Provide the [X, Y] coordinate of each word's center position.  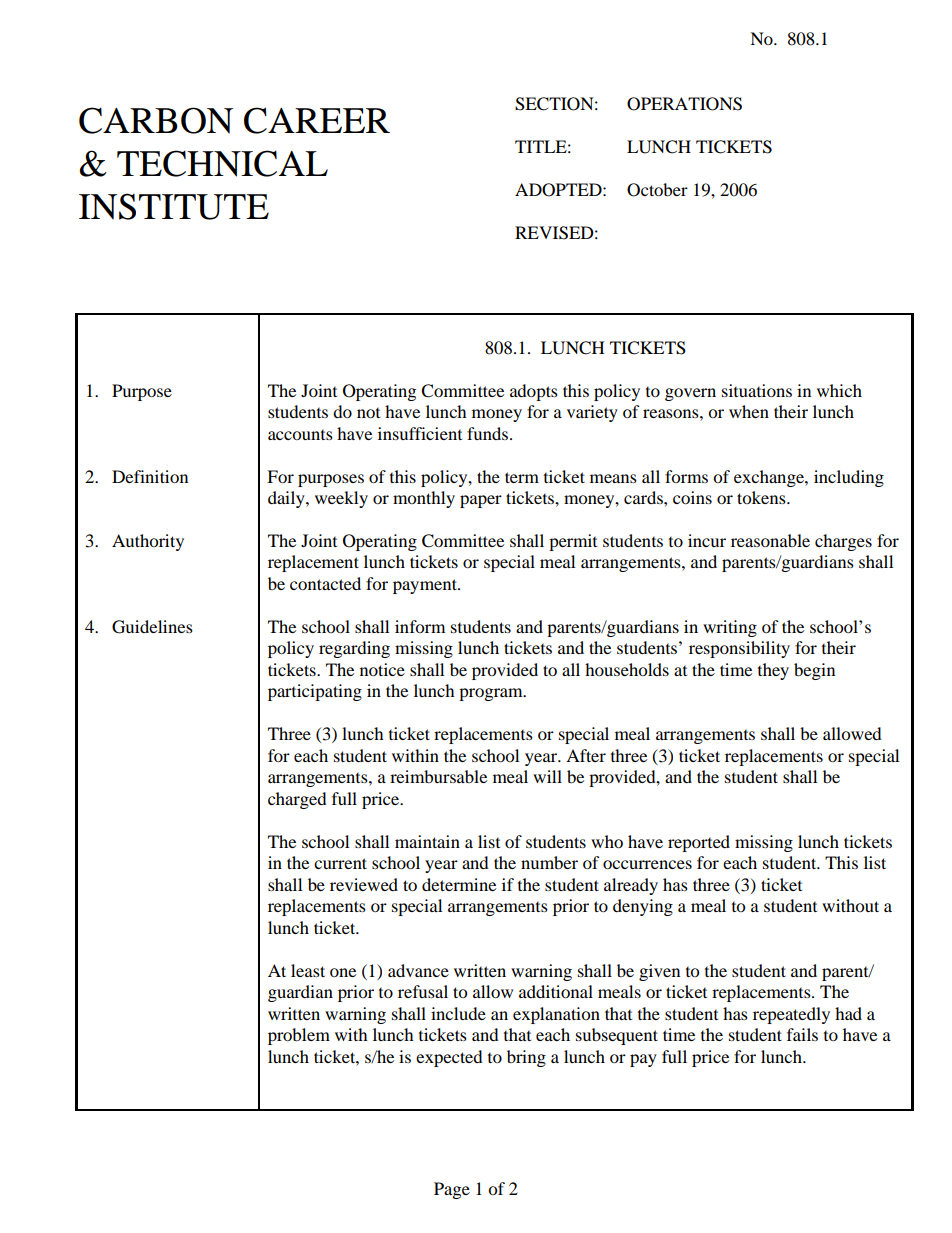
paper [481, 501]
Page [452, 1190]
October [657, 190]
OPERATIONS [684, 104]
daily [287, 499]
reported [699, 843]
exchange [770, 478]
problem [299, 1036]
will [547, 776]
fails [802, 1034]
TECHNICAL [222, 163]
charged [297, 800]
